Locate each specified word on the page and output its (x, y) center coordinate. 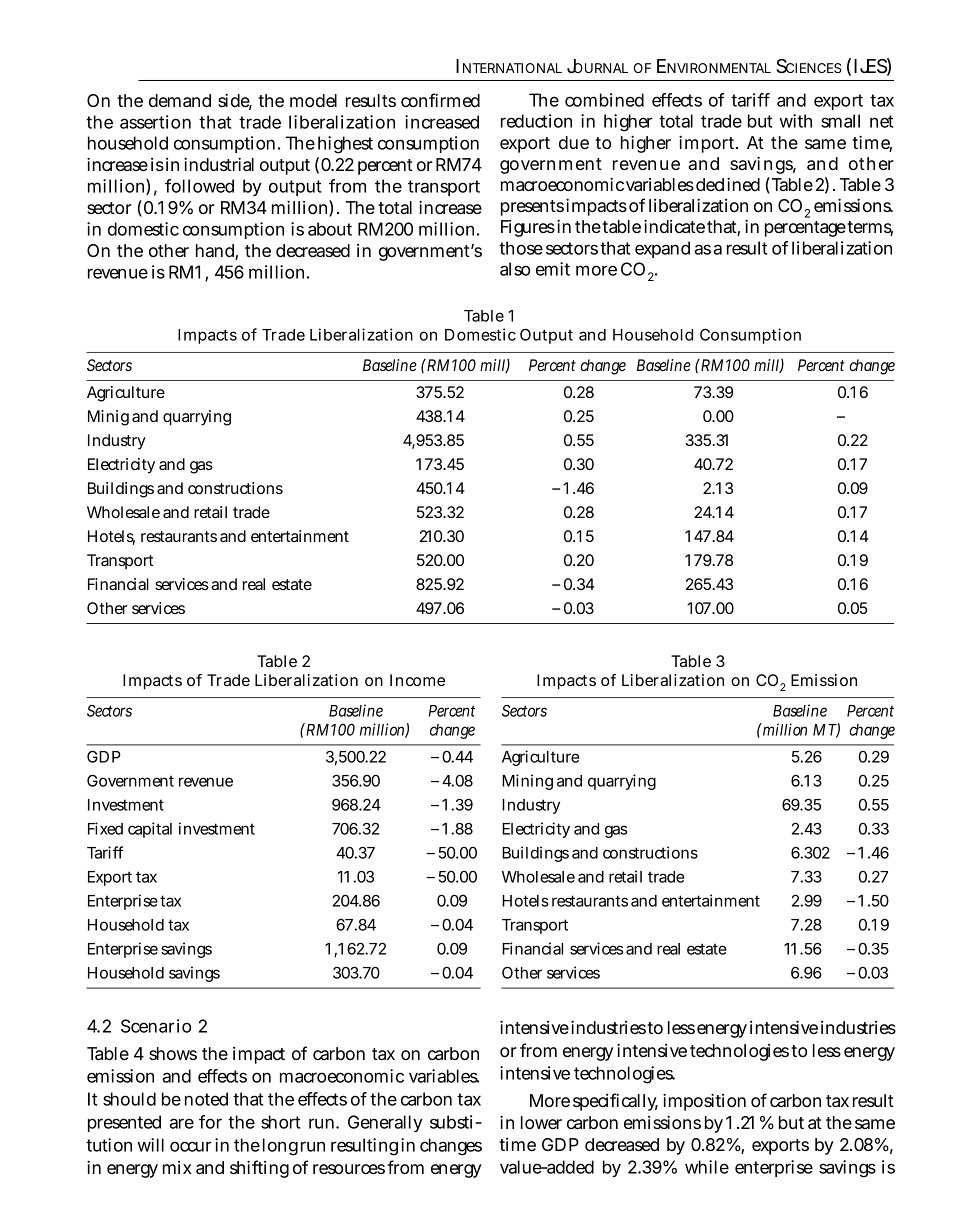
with (795, 121)
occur (191, 1146)
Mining (527, 782)
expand (662, 249)
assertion (155, 122)
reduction (536, 121)
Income (417, 680)
